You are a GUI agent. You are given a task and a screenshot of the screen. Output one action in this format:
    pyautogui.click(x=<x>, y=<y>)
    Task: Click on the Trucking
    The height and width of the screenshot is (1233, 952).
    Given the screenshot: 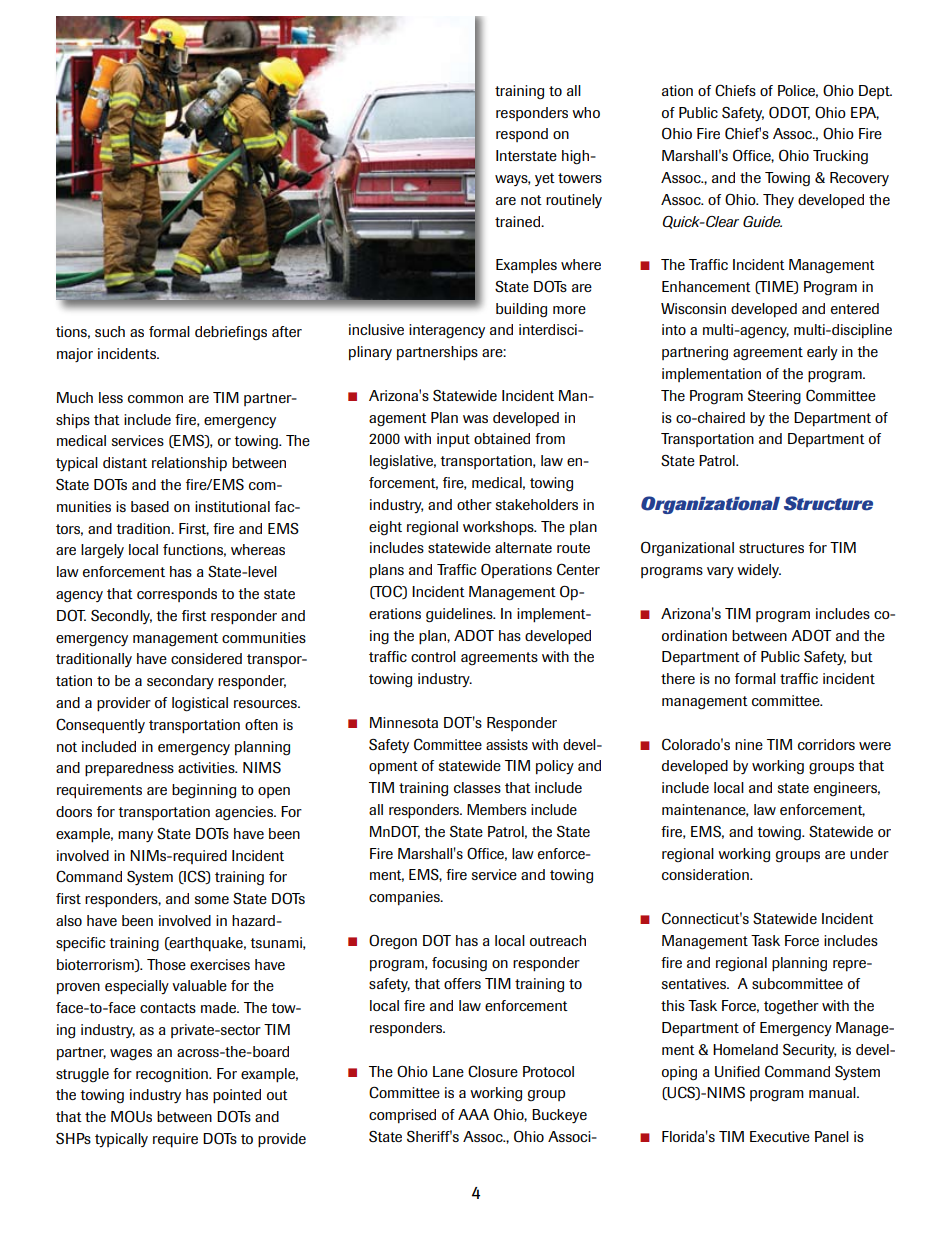 What is the action you would take?
    pyautogui.click(x=840, y=157)
